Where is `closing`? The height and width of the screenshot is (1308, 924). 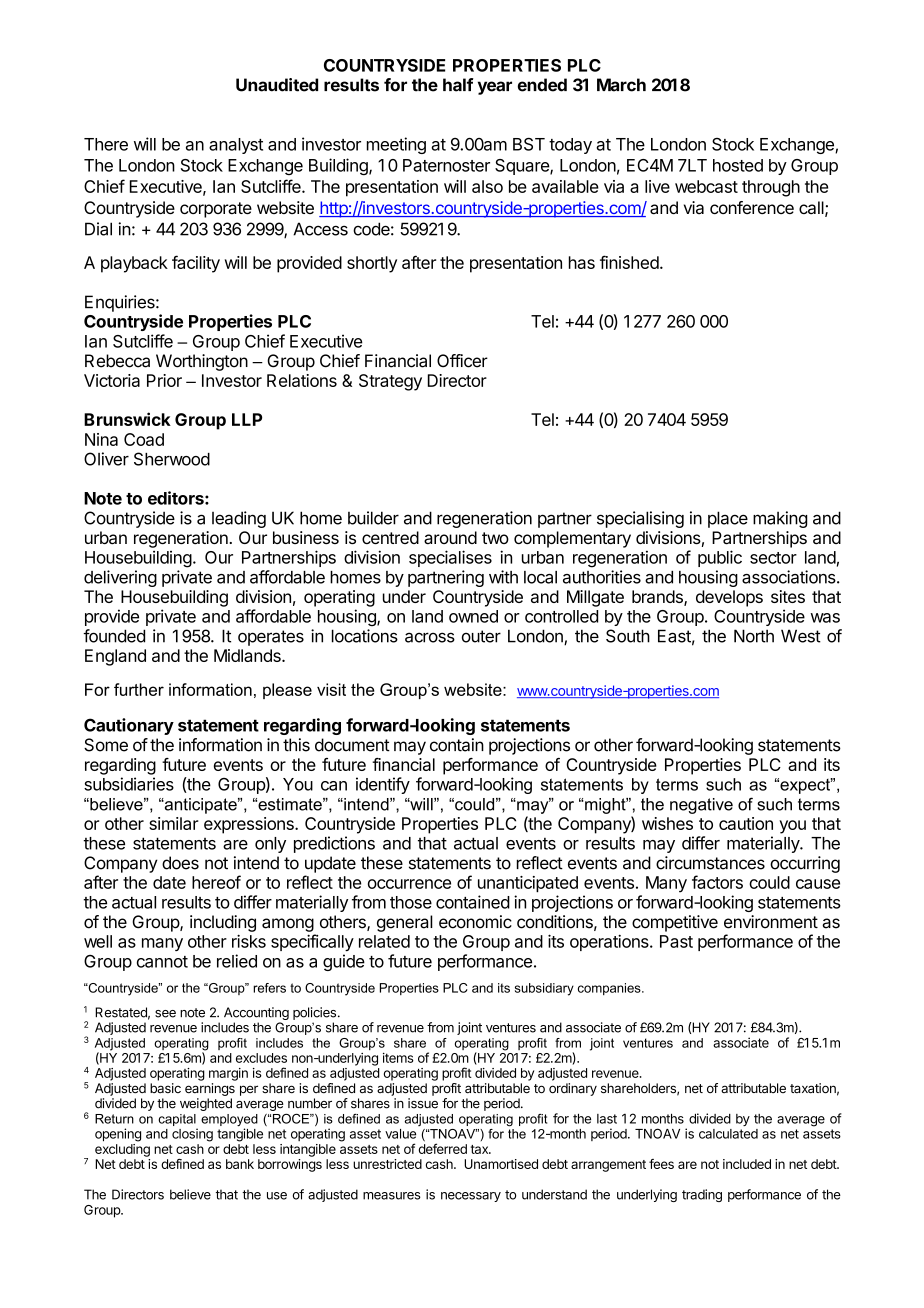
closing is located at coordinates (192, 1135).
